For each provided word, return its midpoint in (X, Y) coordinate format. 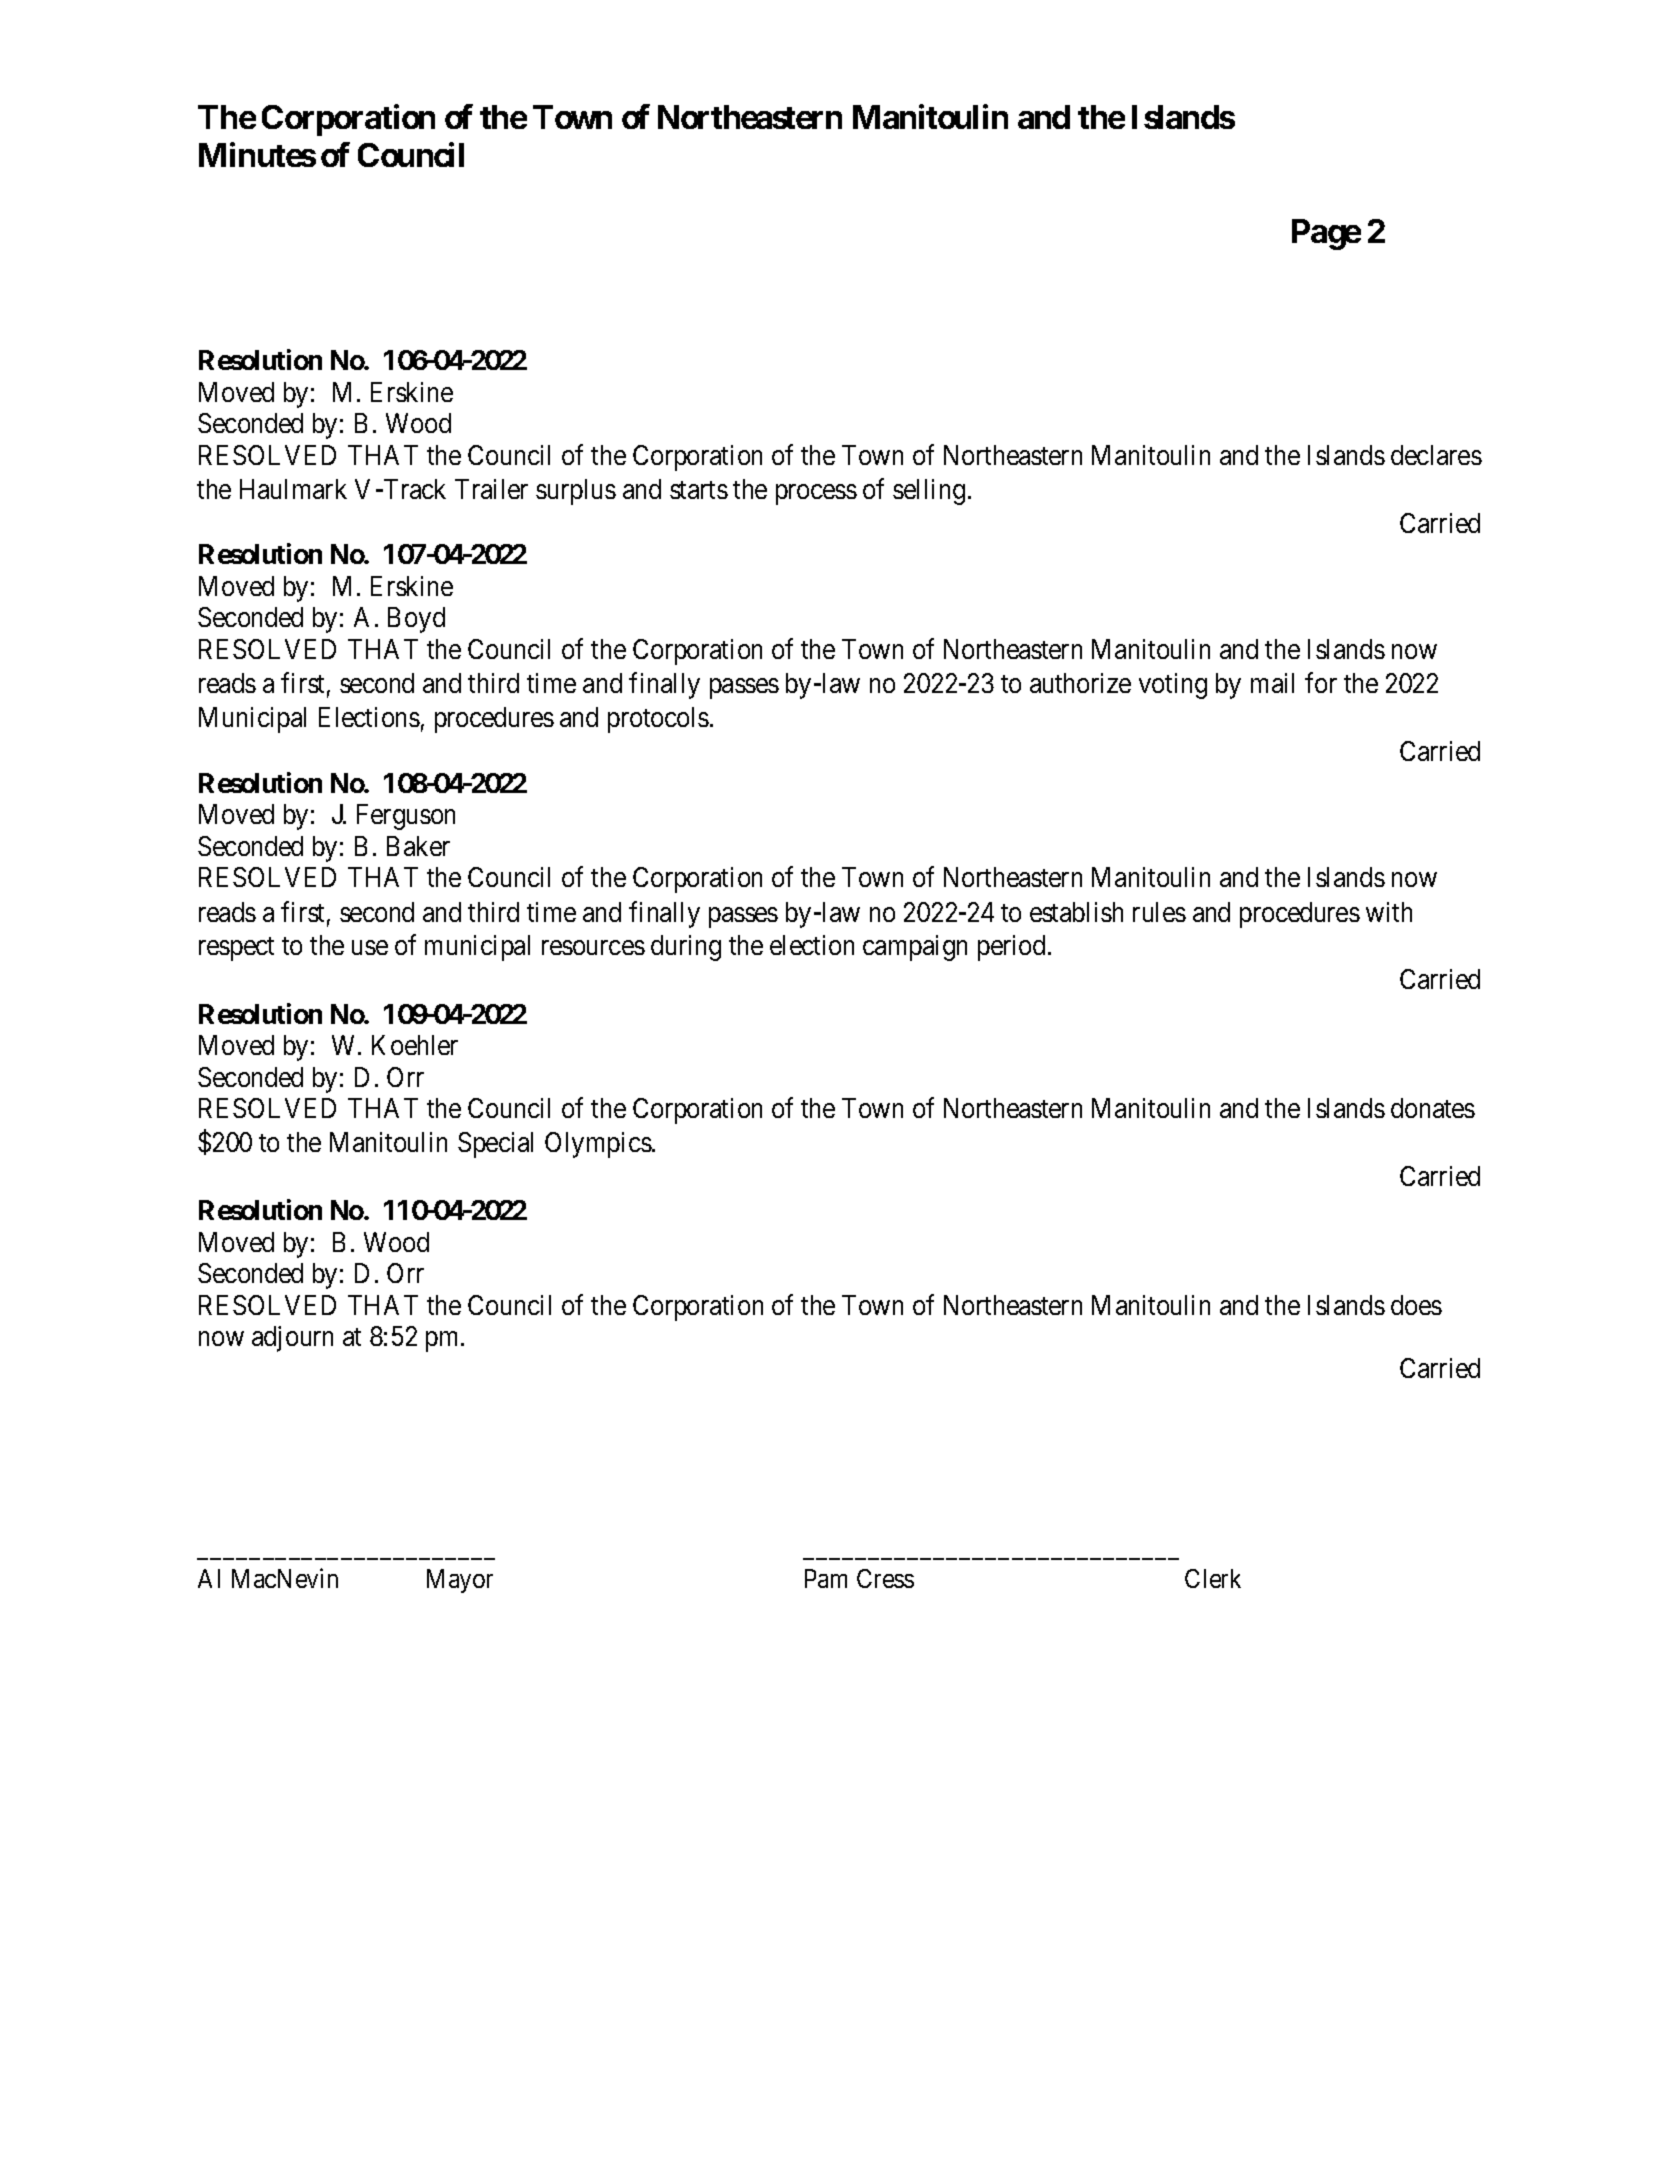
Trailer (491, 489)
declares (1436, 455)
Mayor (460, 1581)
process (816, 494)
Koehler (415, 1045)
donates (1433, 1108)
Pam (826, 1578)
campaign (915, 948)
